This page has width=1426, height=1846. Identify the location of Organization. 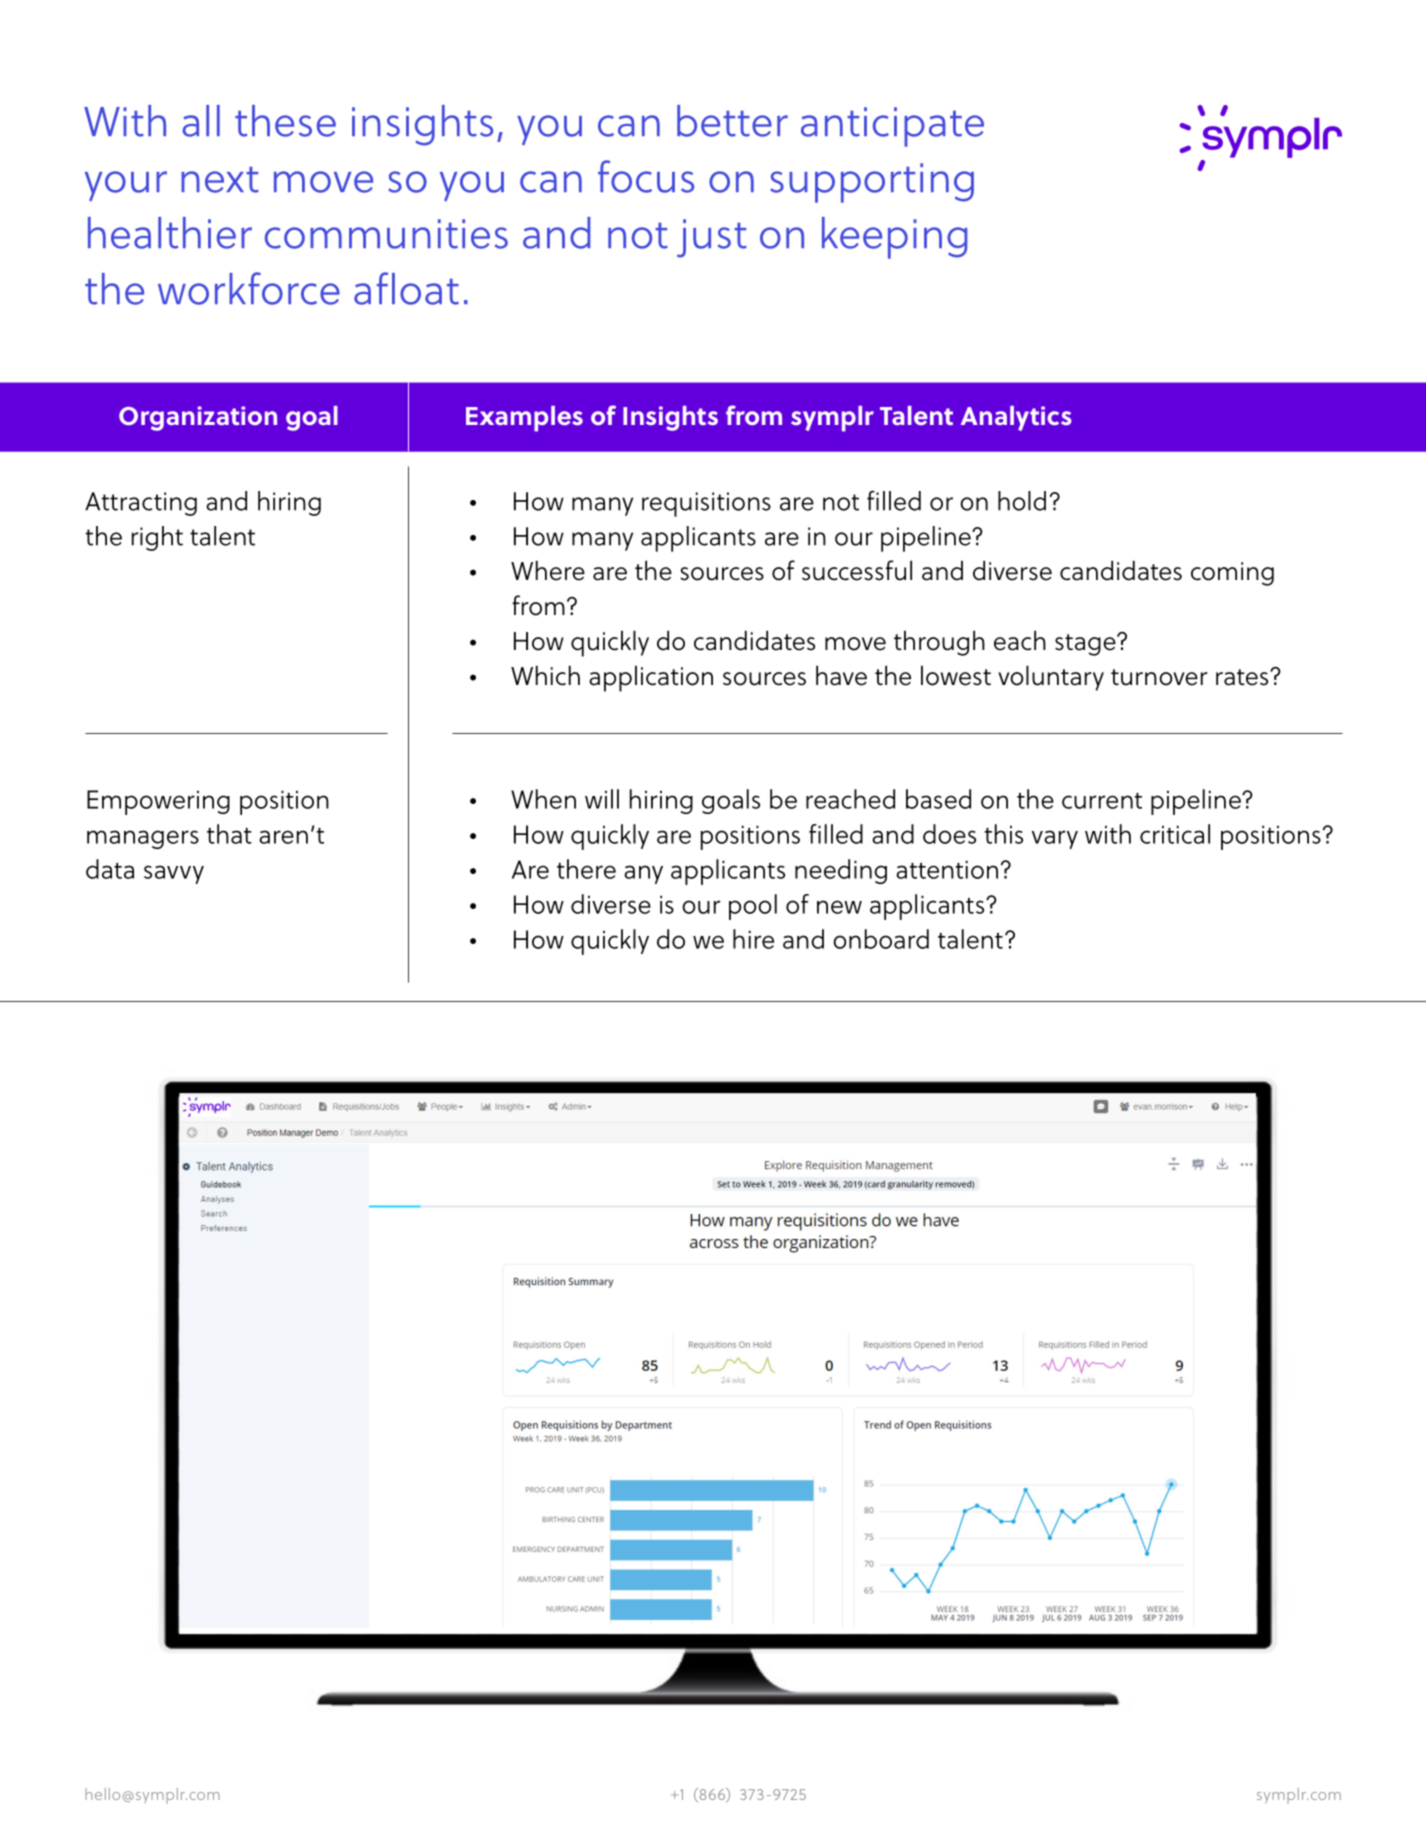
(198, 418).
